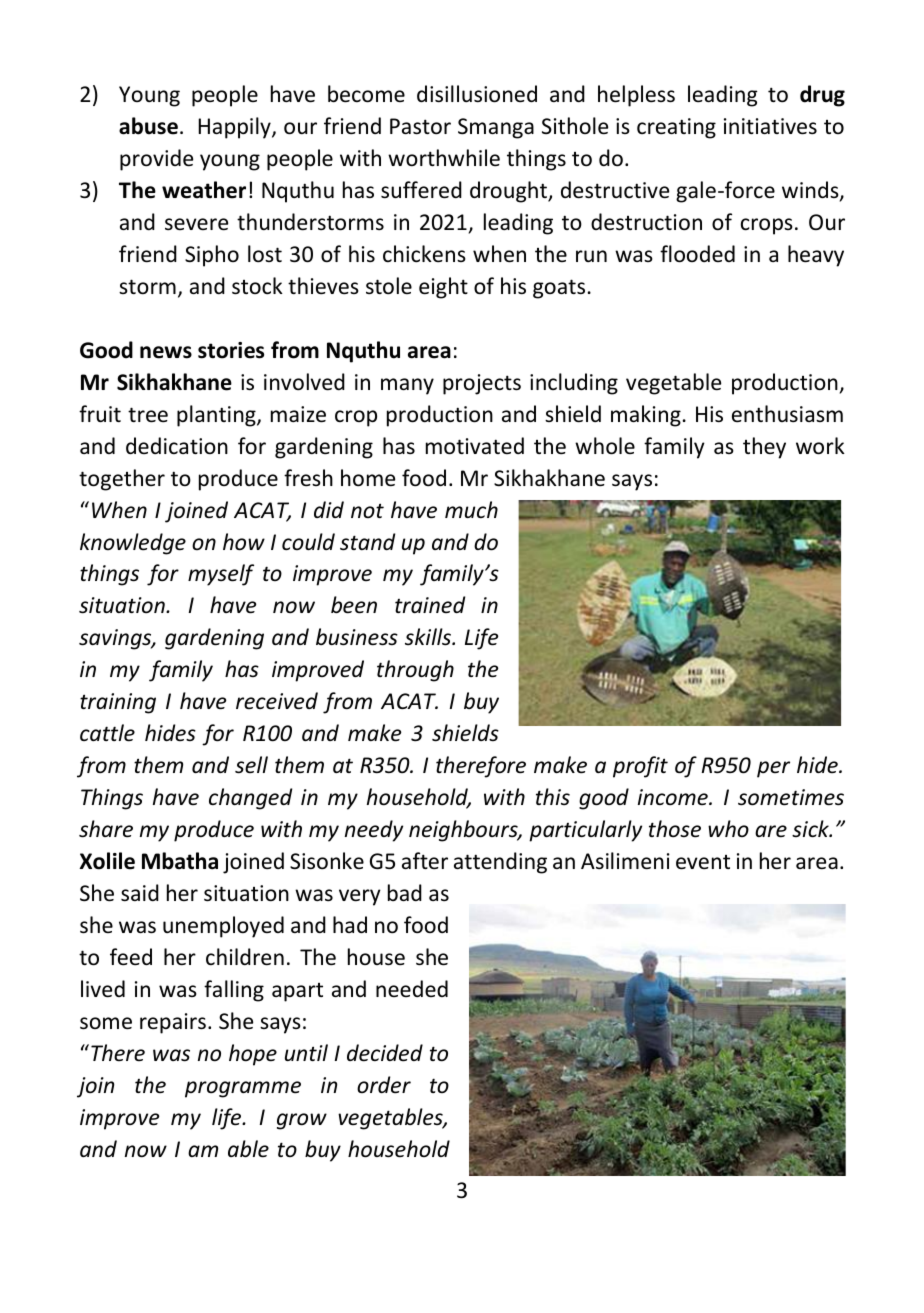 The height and width of the screenshot is (1313, 924). I want to click on event, so click(703, 862).
